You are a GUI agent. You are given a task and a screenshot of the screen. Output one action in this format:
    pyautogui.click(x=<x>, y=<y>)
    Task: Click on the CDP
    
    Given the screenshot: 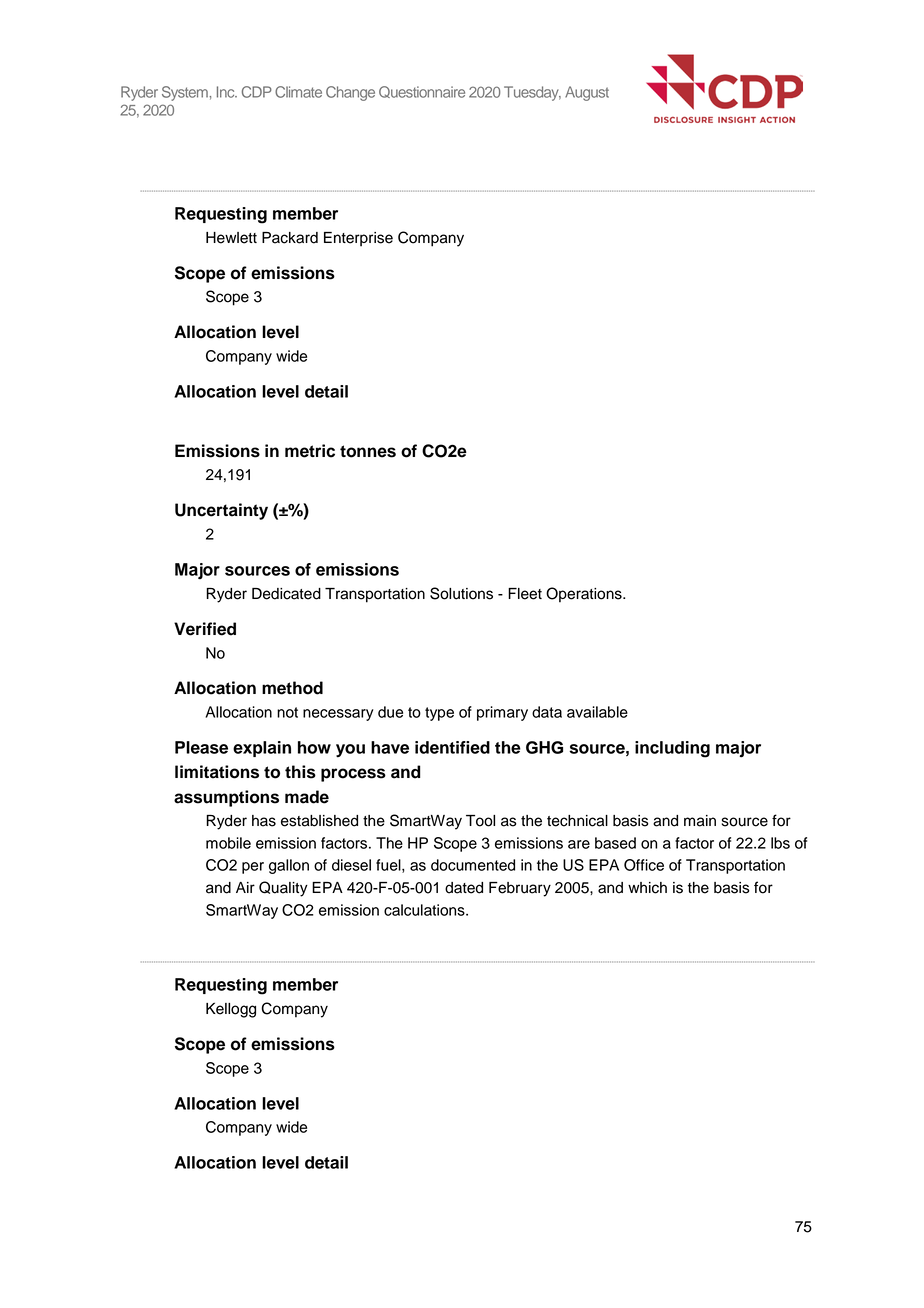 What is the action you would take?
    pyautogui.click(x=257, y=92)
